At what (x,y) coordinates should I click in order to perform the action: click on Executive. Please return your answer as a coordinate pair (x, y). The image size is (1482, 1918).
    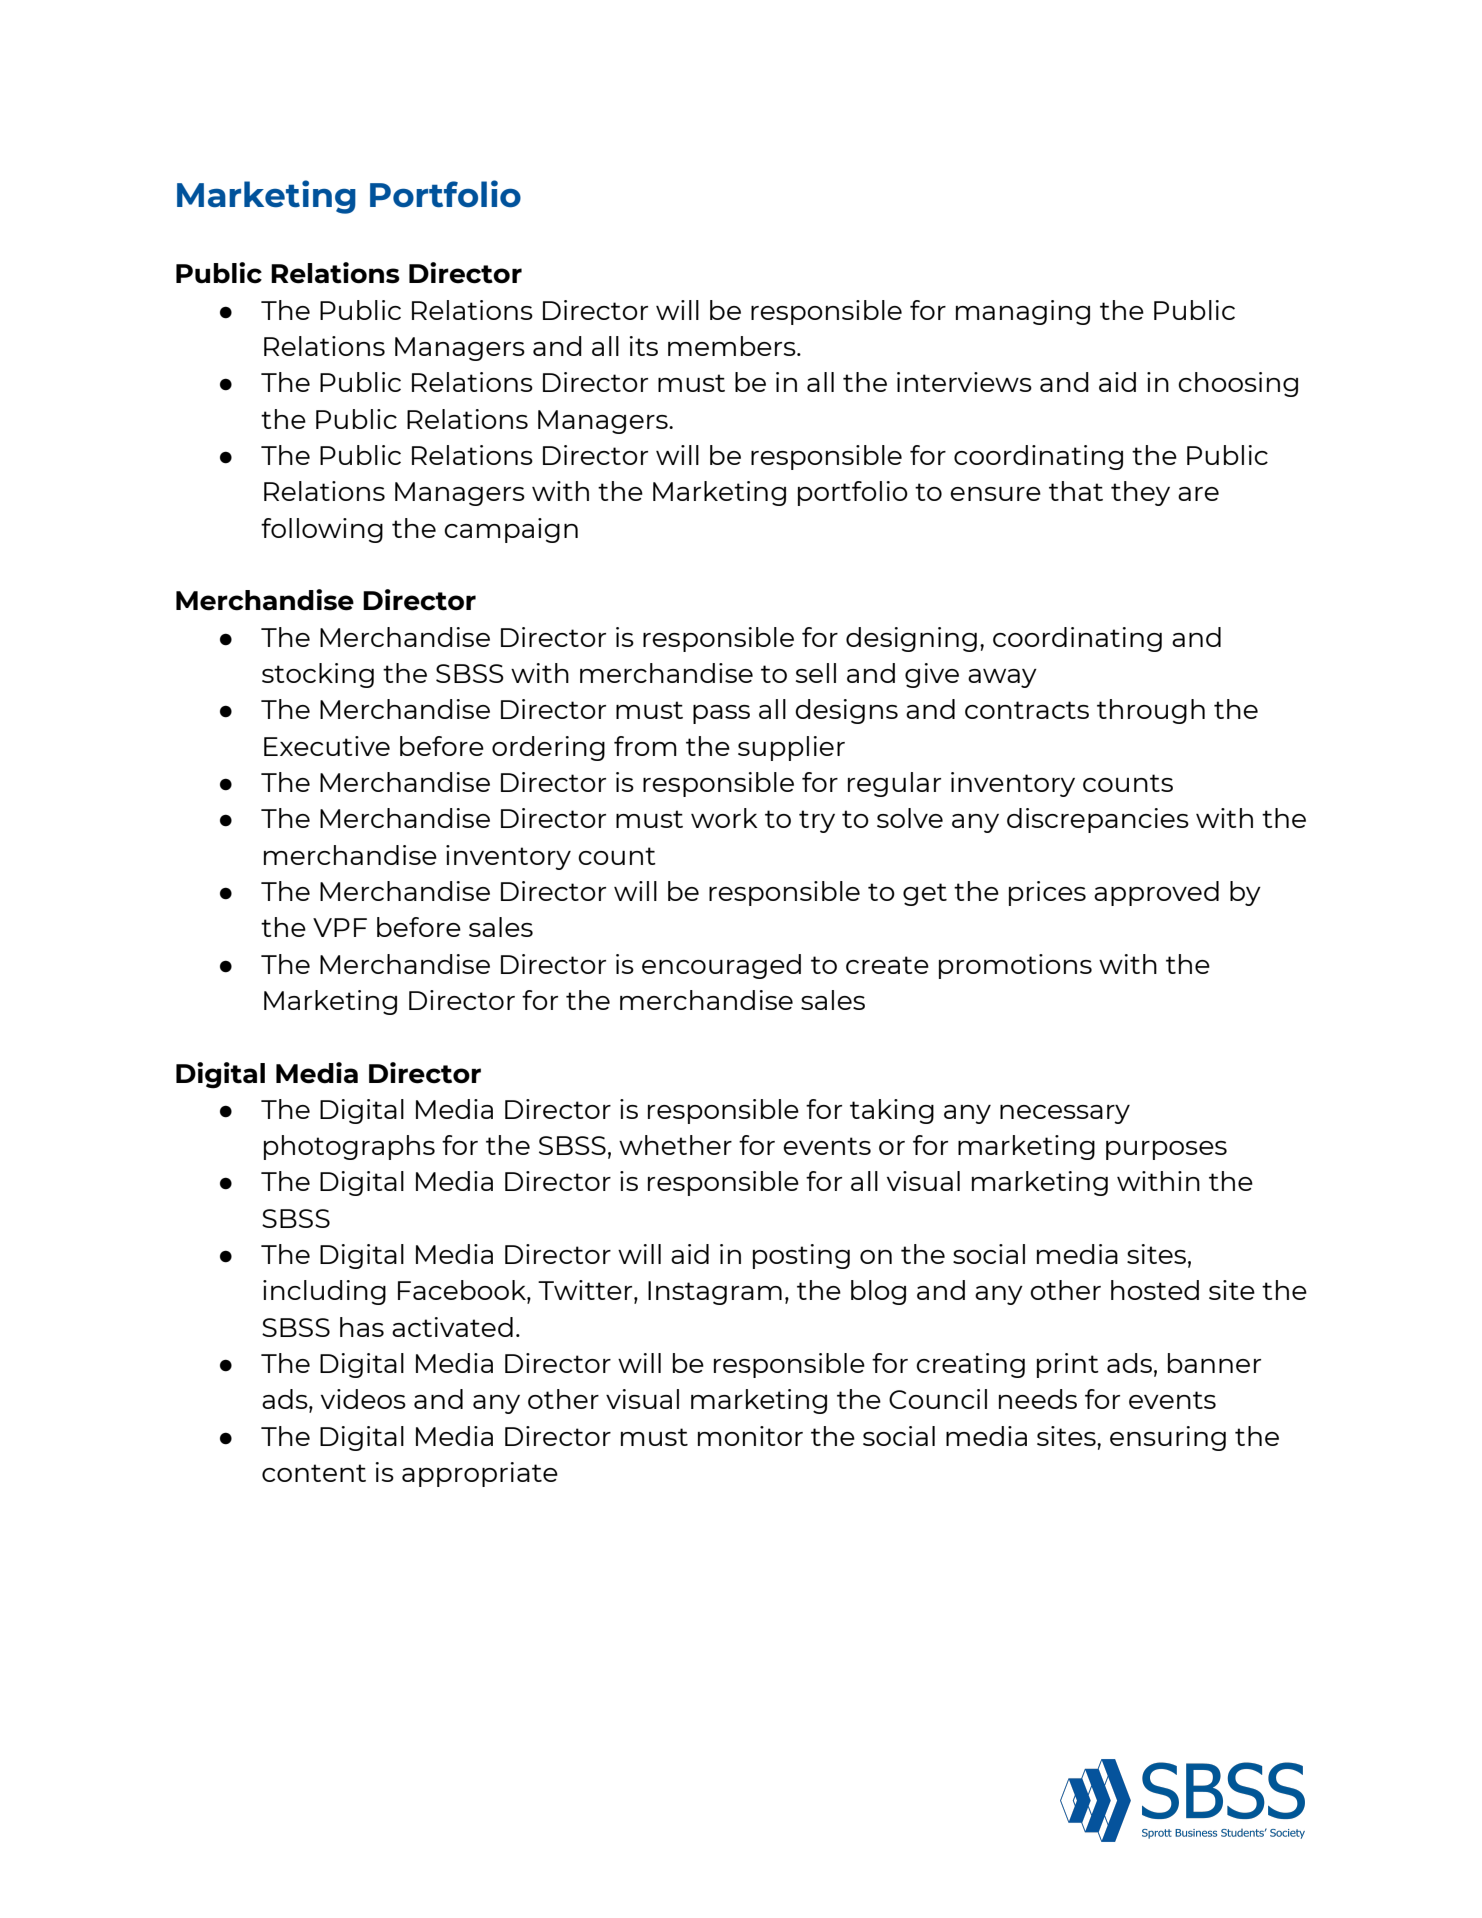
    Looking at the image, I should click on (327, 746).
